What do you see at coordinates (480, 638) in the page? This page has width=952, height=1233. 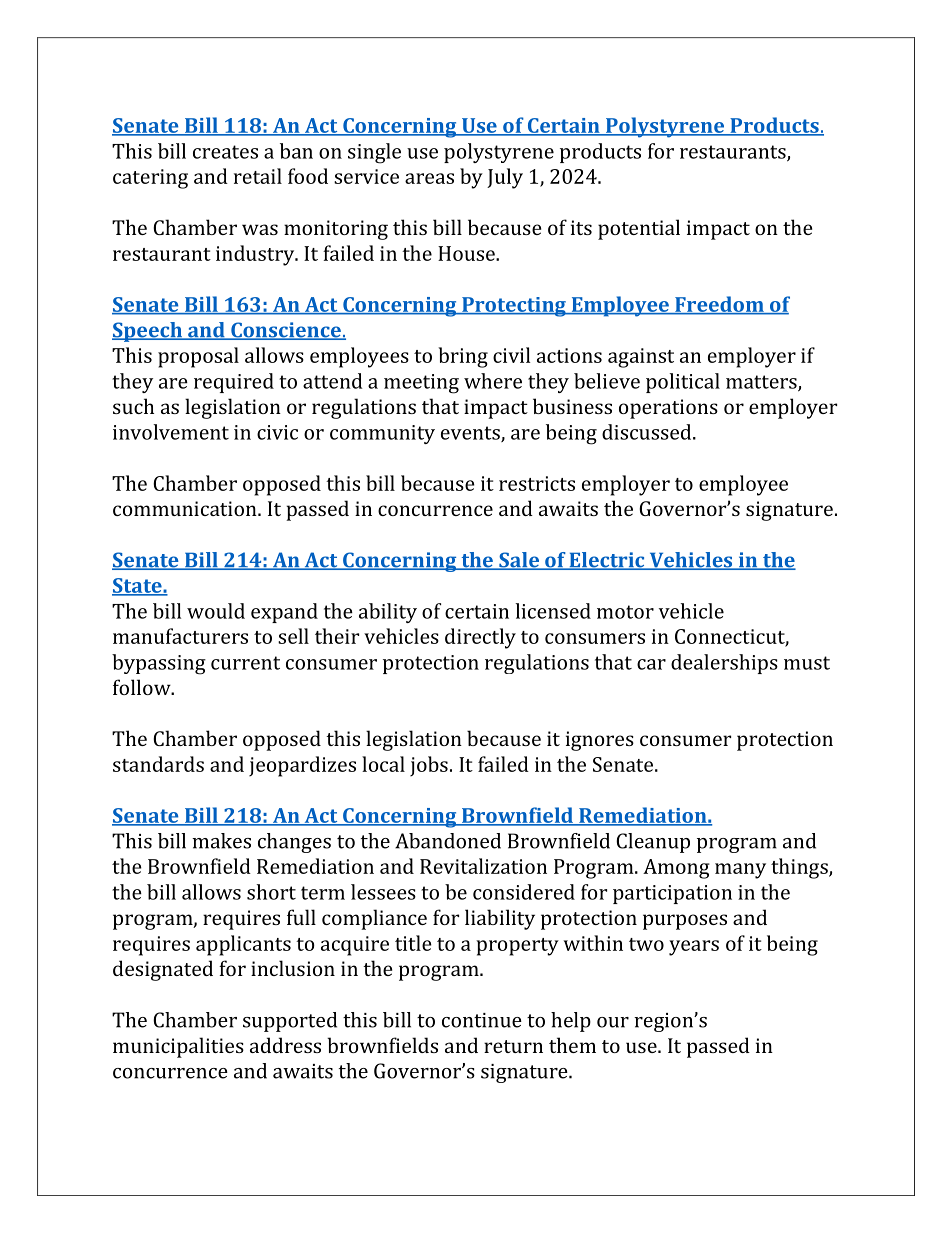 I see `directly` at bounding box center [480, 638].
